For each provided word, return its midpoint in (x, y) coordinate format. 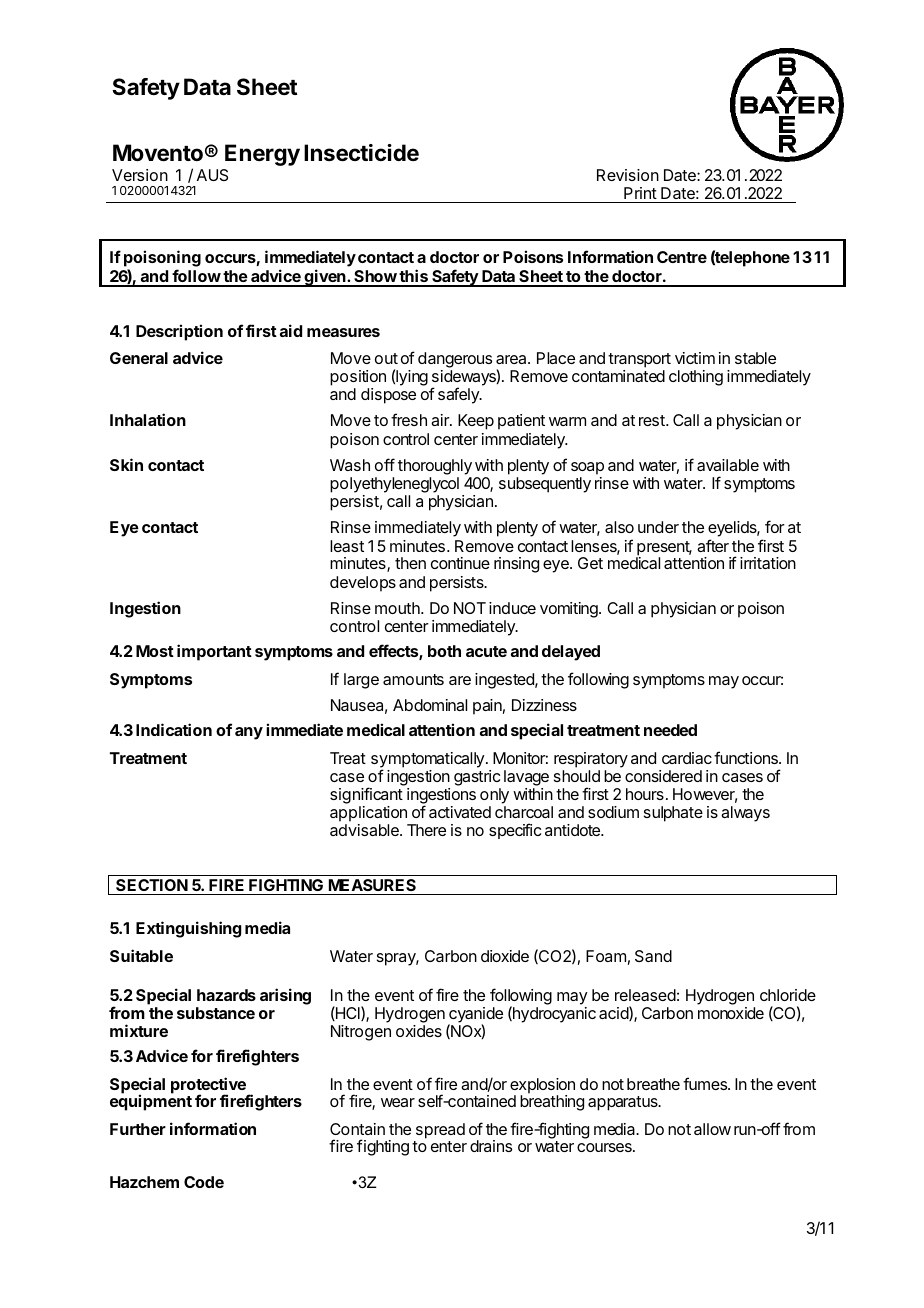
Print (640, 193)
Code (204, 1182)
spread (440, 1131)
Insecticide (361, 153)
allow (712, 1129)
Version (140, 175)
